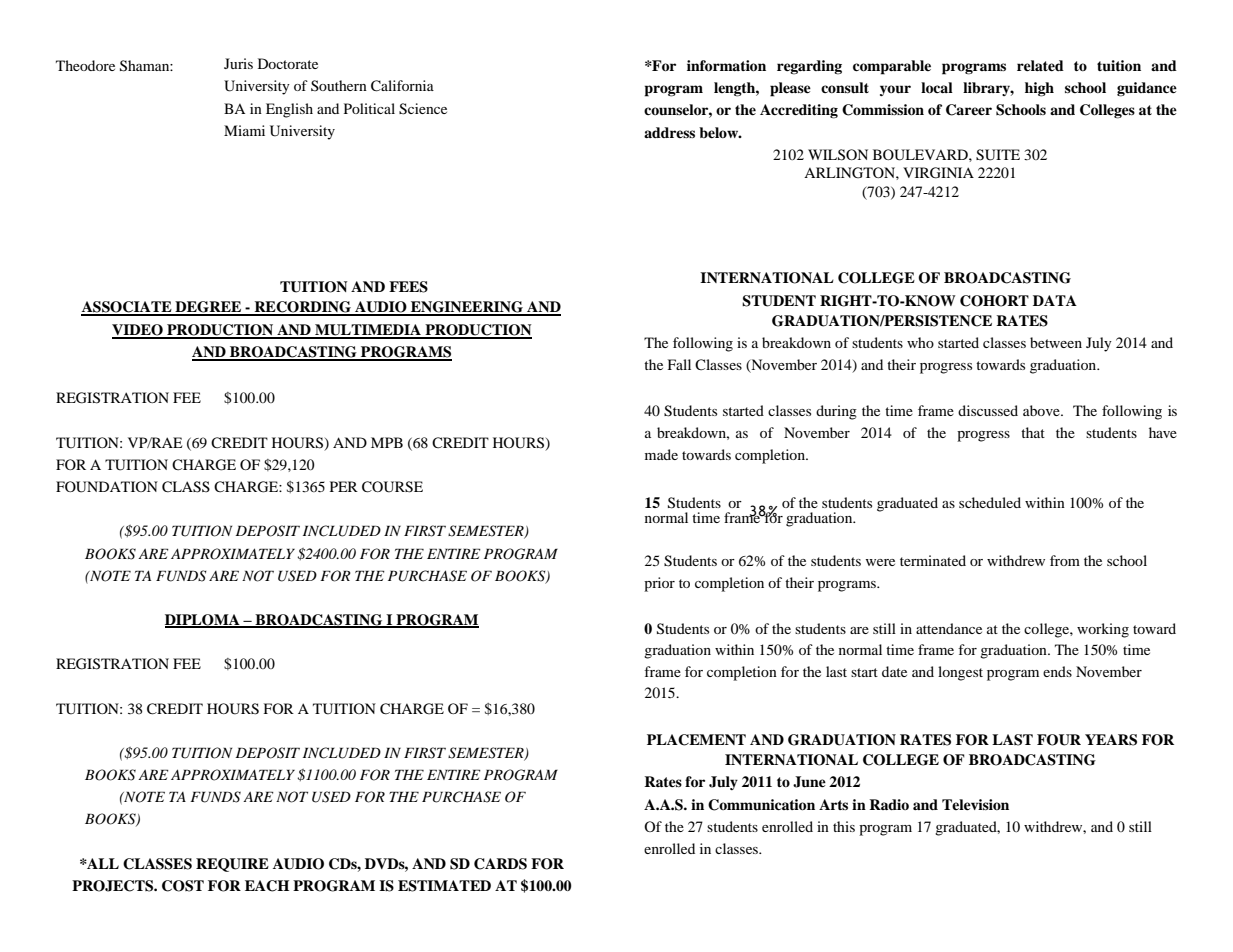 The width and height of the screenshot is (1233, 952). Describe the element at coordinates (208, 308) in the screenshot. I see `DEGREE` at that location.
